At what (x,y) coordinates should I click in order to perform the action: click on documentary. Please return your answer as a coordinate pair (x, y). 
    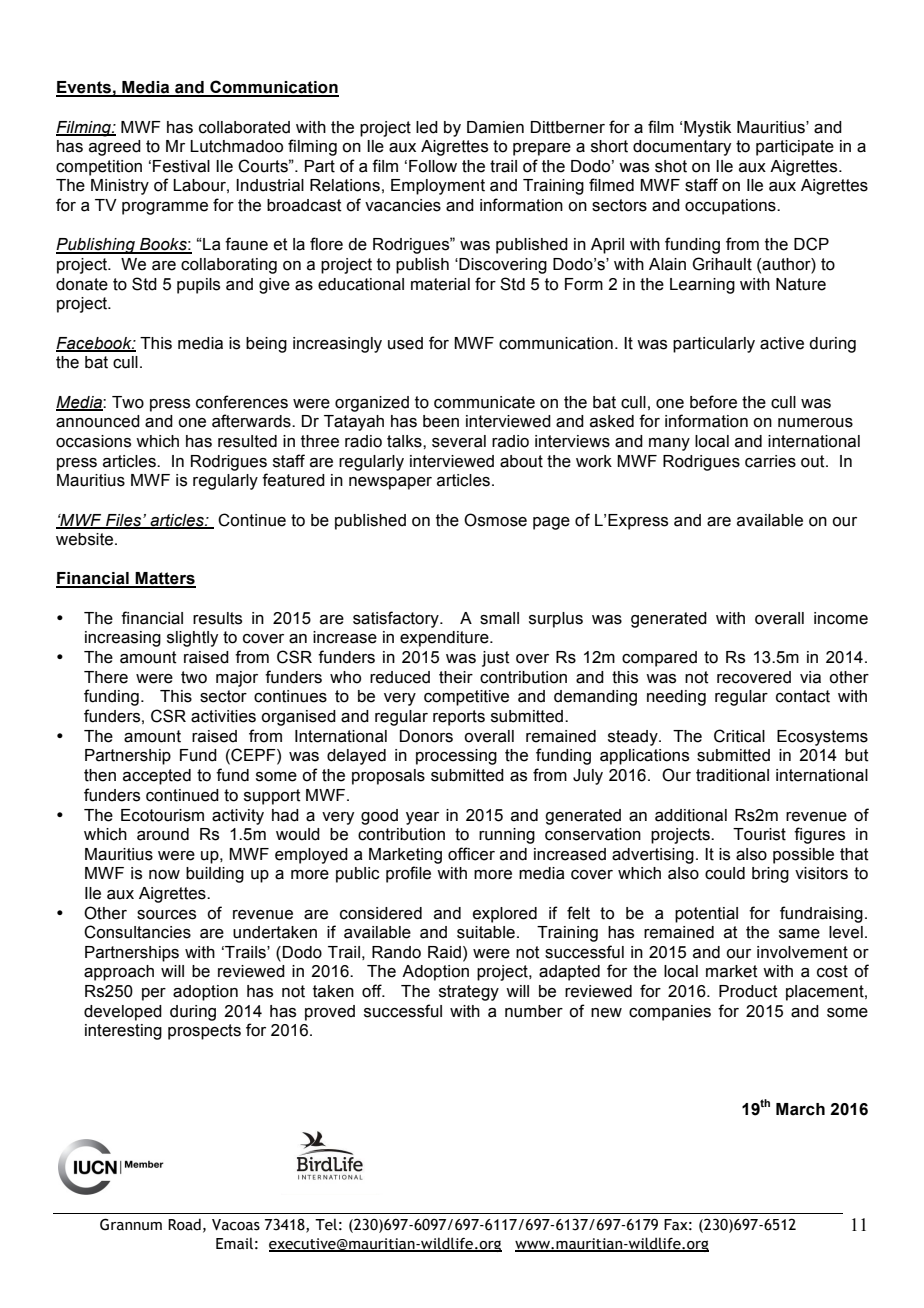
    Looking at the image, I should click on (682, 148).
